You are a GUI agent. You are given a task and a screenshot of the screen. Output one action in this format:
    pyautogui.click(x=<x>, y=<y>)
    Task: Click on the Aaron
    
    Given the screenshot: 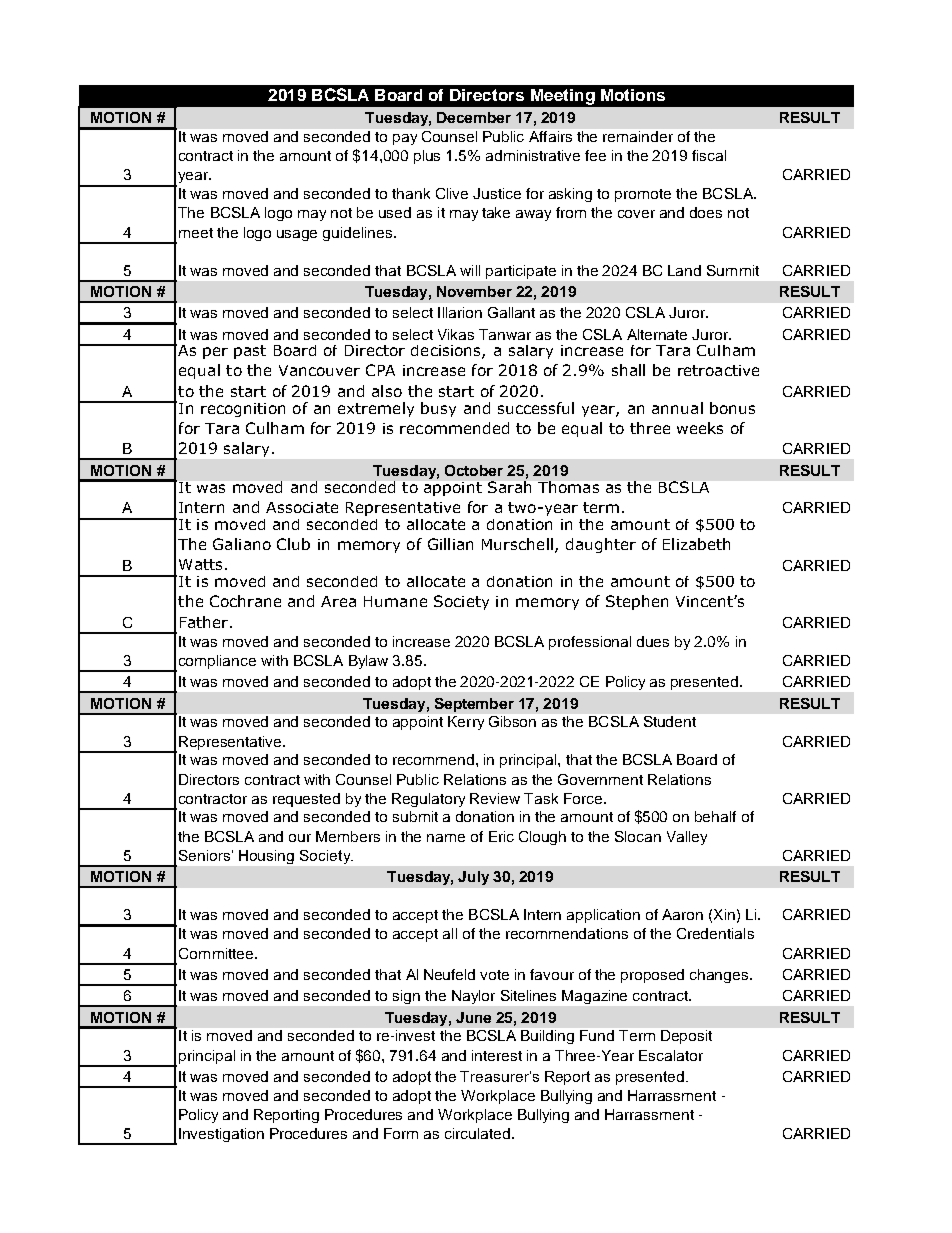 What is the action you would take?
    pyautogui.click(x=682, y=914)
